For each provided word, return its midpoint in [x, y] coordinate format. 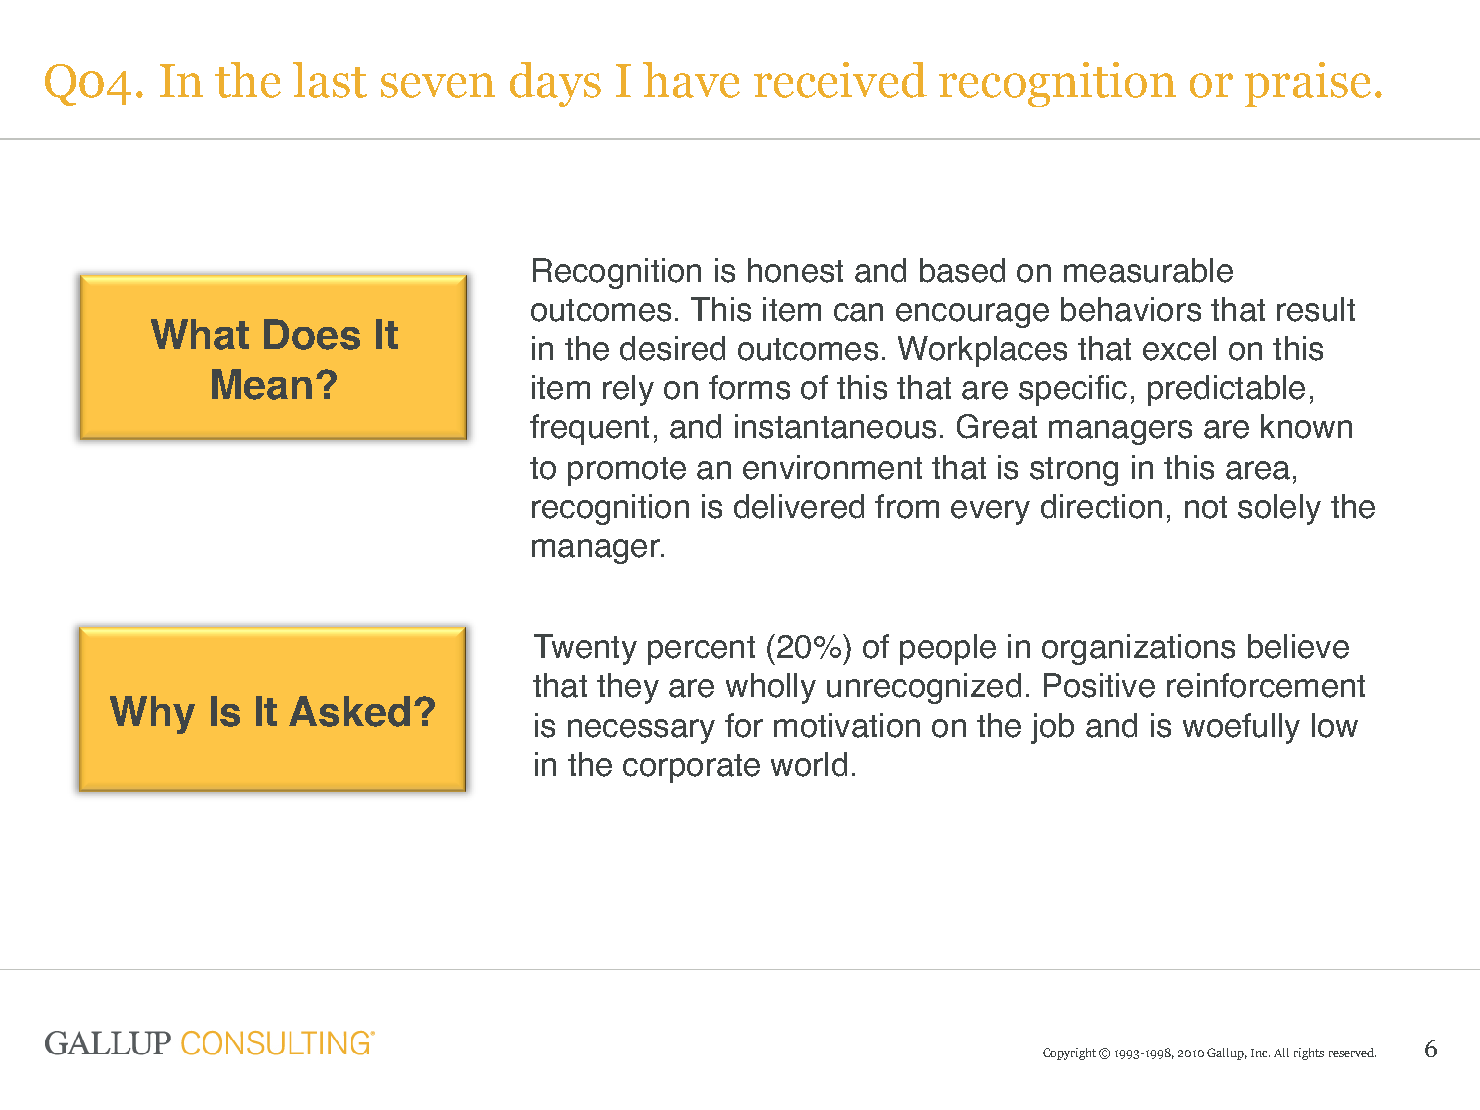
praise [1308, 84]
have [691, 80]
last [330, 80]
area [1258, 470]
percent [701, 650]
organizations [1138, 649]
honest [795, 270]
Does [312, 334]
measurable [1148, 270]
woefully [1241, 728]
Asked [349, 711]
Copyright [1069, 1054]
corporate [691, 768]
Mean [262, 384]
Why [152, 715]
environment [832, 467]
